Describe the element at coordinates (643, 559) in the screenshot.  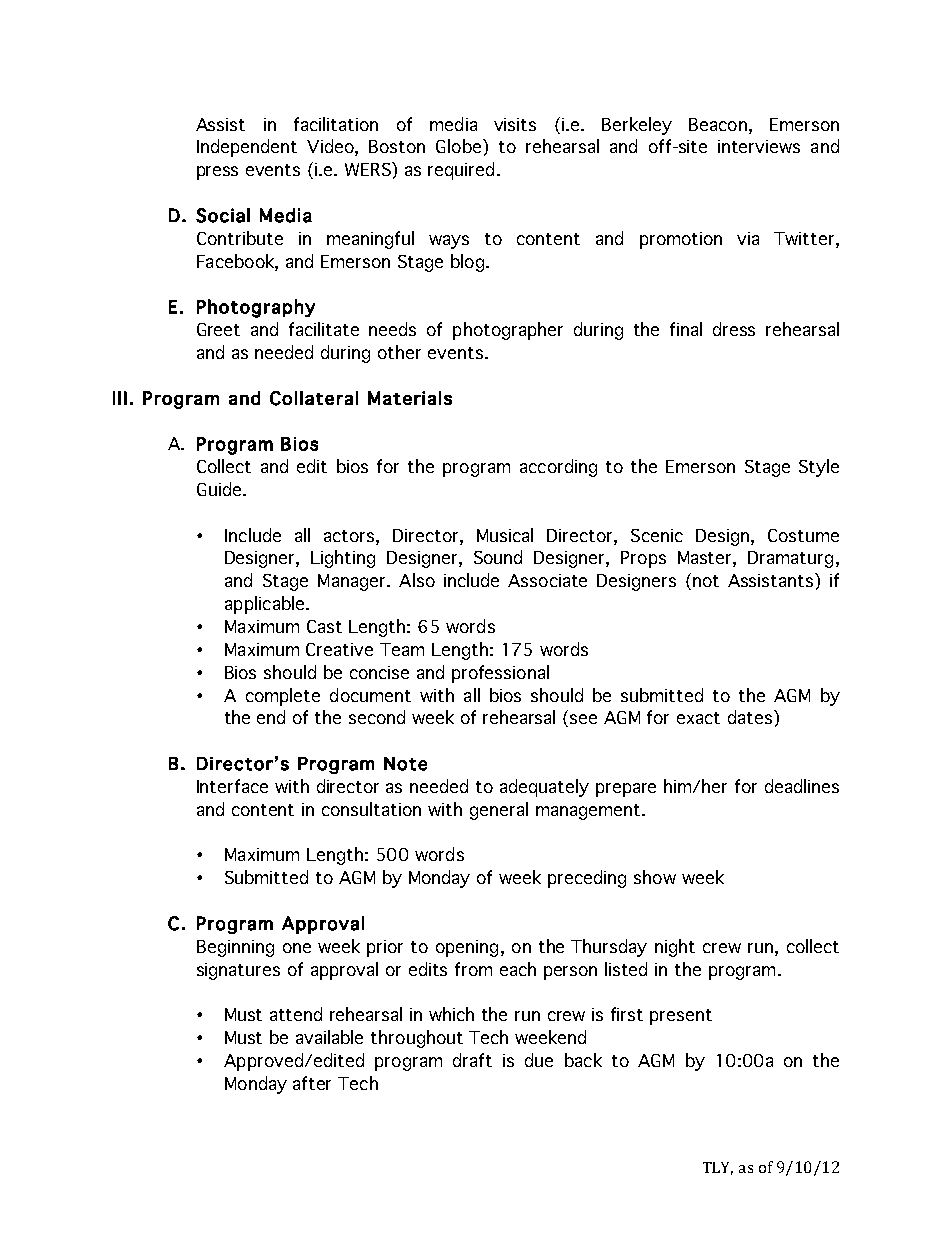
I see `Props` at that location.
